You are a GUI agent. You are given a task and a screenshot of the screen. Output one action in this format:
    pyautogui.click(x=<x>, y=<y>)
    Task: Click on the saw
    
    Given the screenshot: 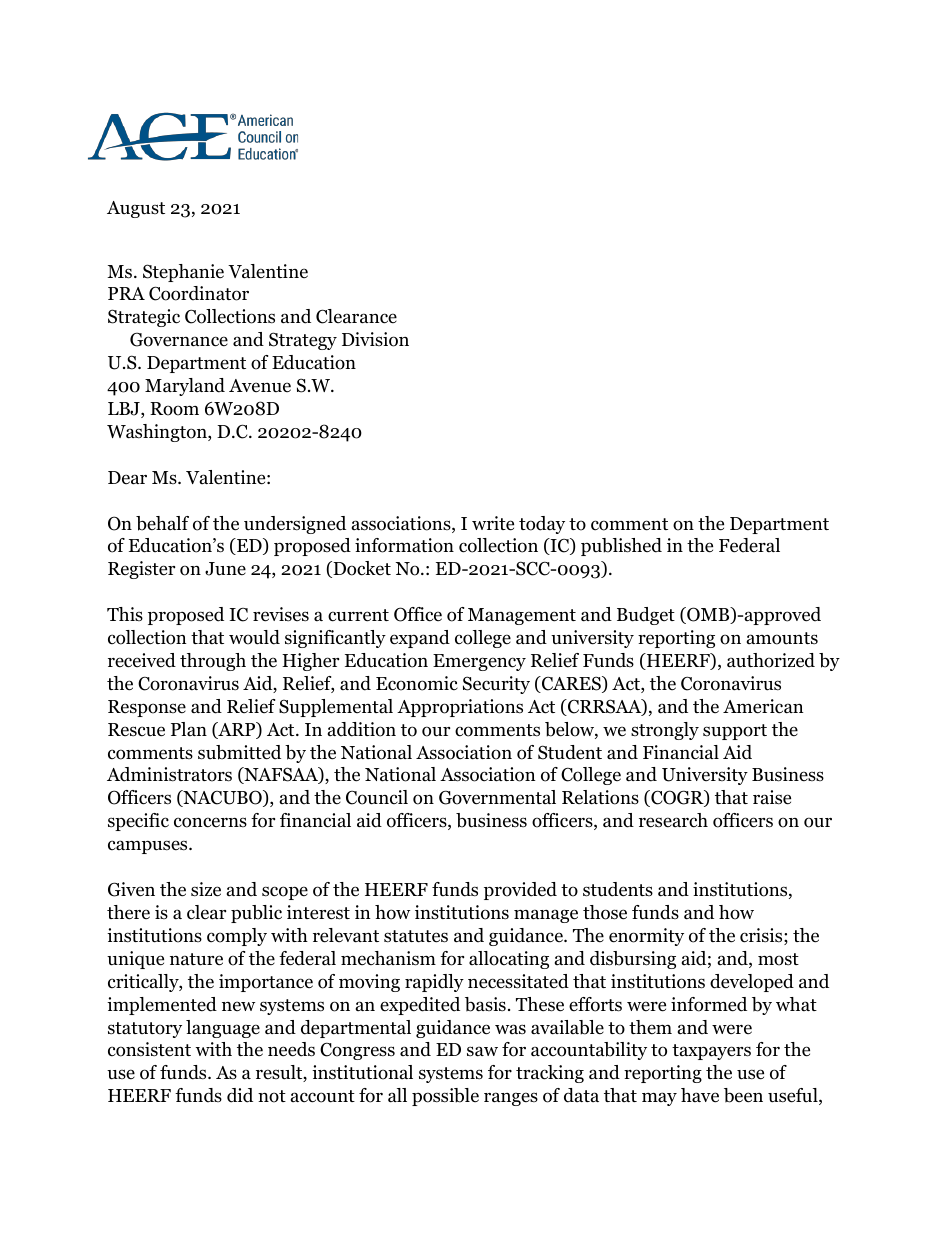 What is the action you would take?
    pyautogui.click(x=482, y=1051)
